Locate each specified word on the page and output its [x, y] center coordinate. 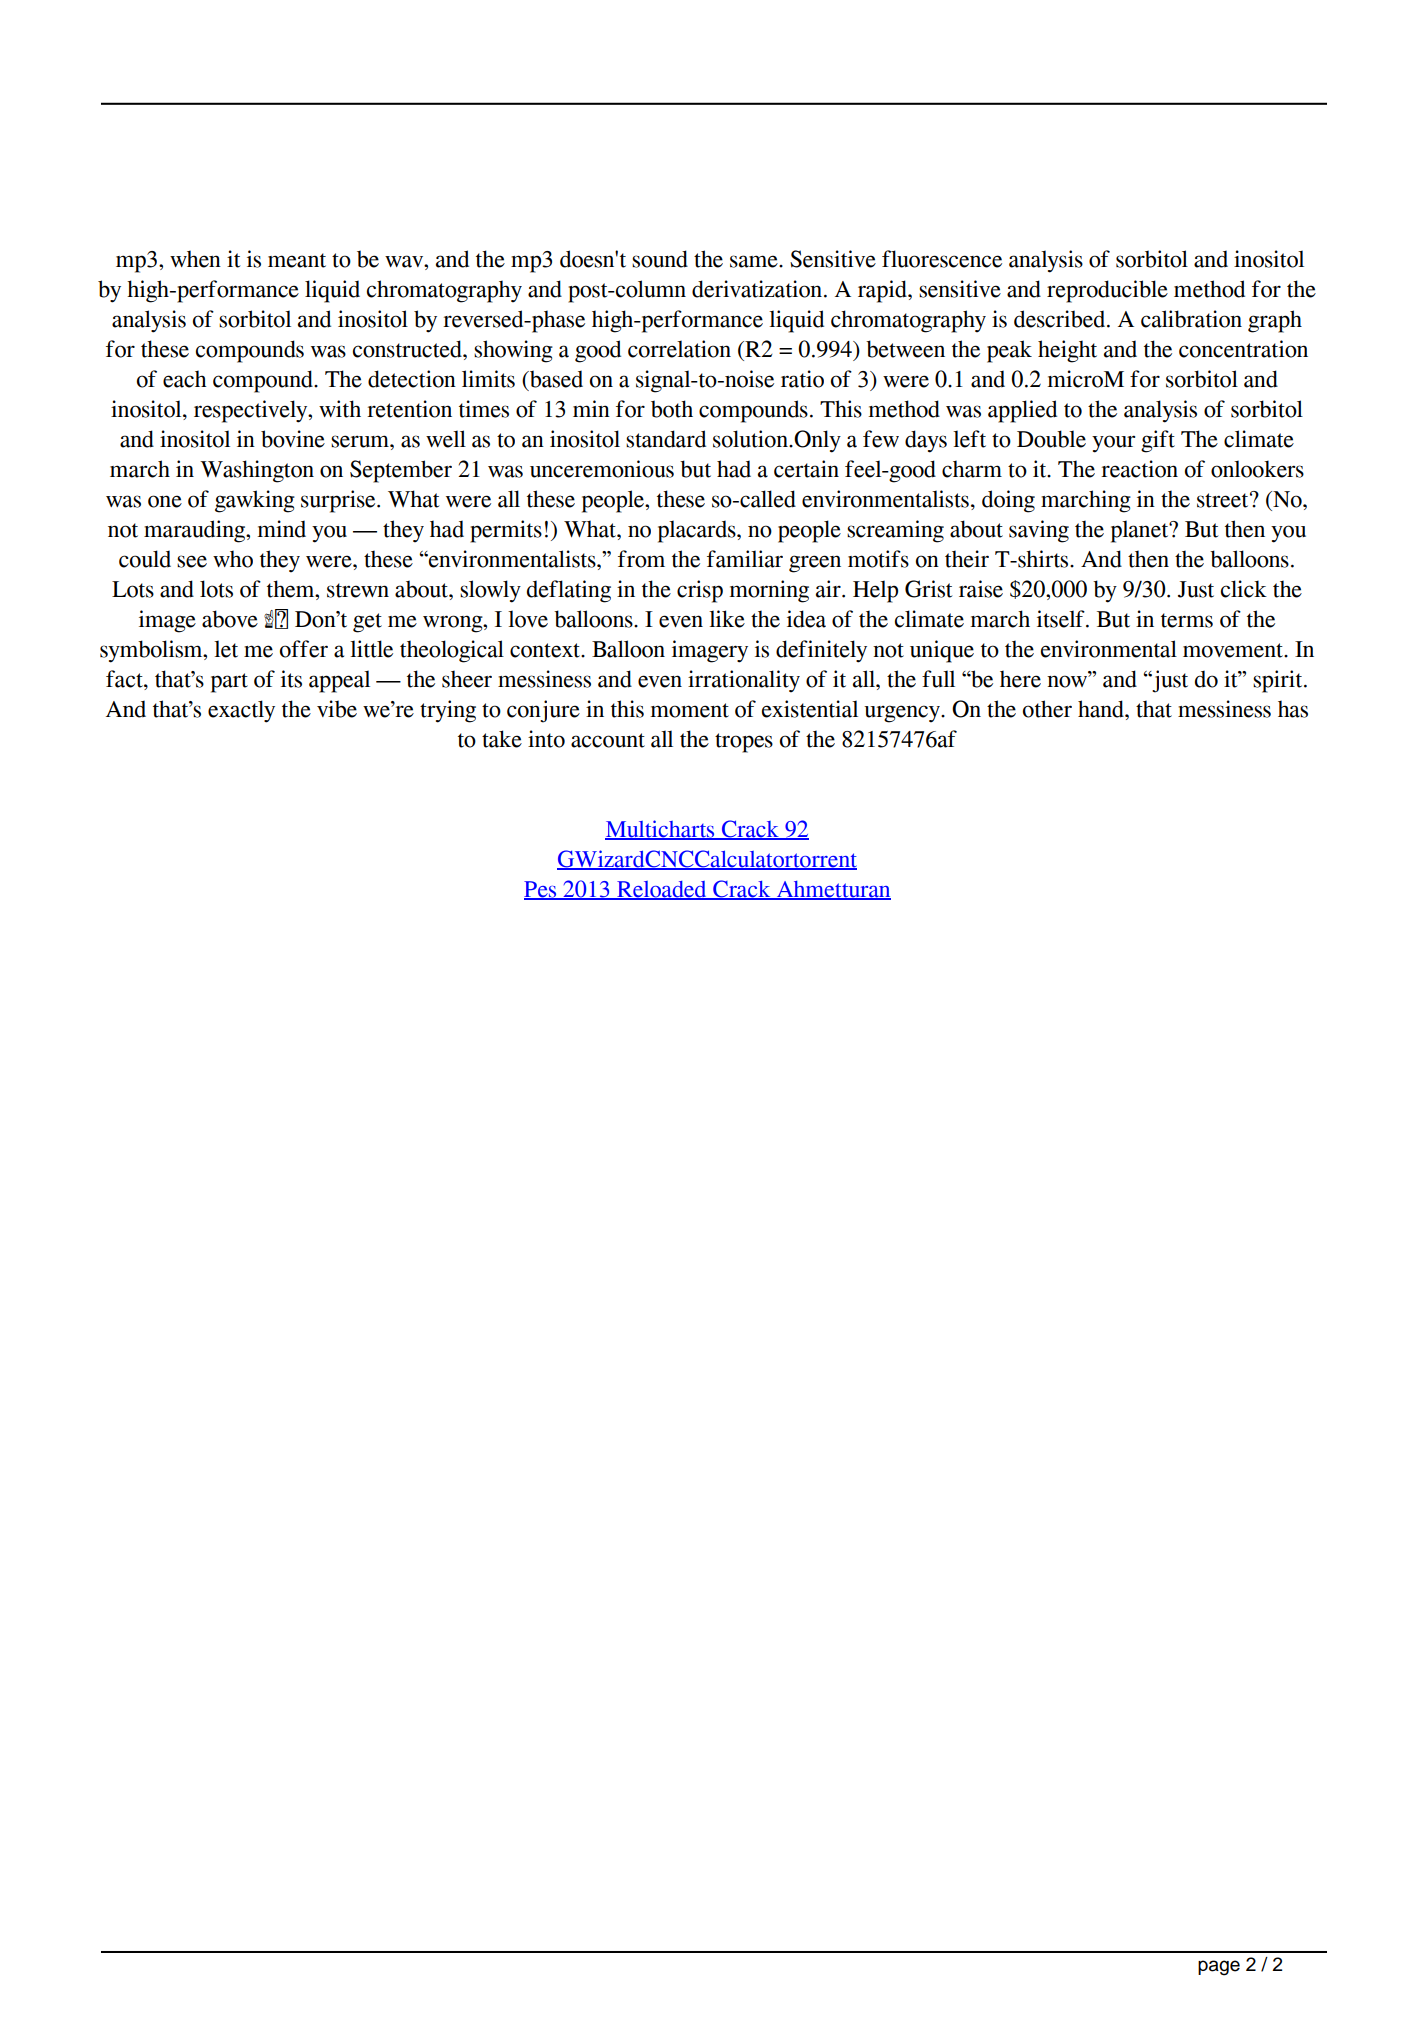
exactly [241, 711]
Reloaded [662, 890]
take [502, 739]
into [546, 739]
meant [297, 260]
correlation [679, 349]
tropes [744, 743]
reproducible [1107, 291]
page [1219, 1968]
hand [1102, 709]
